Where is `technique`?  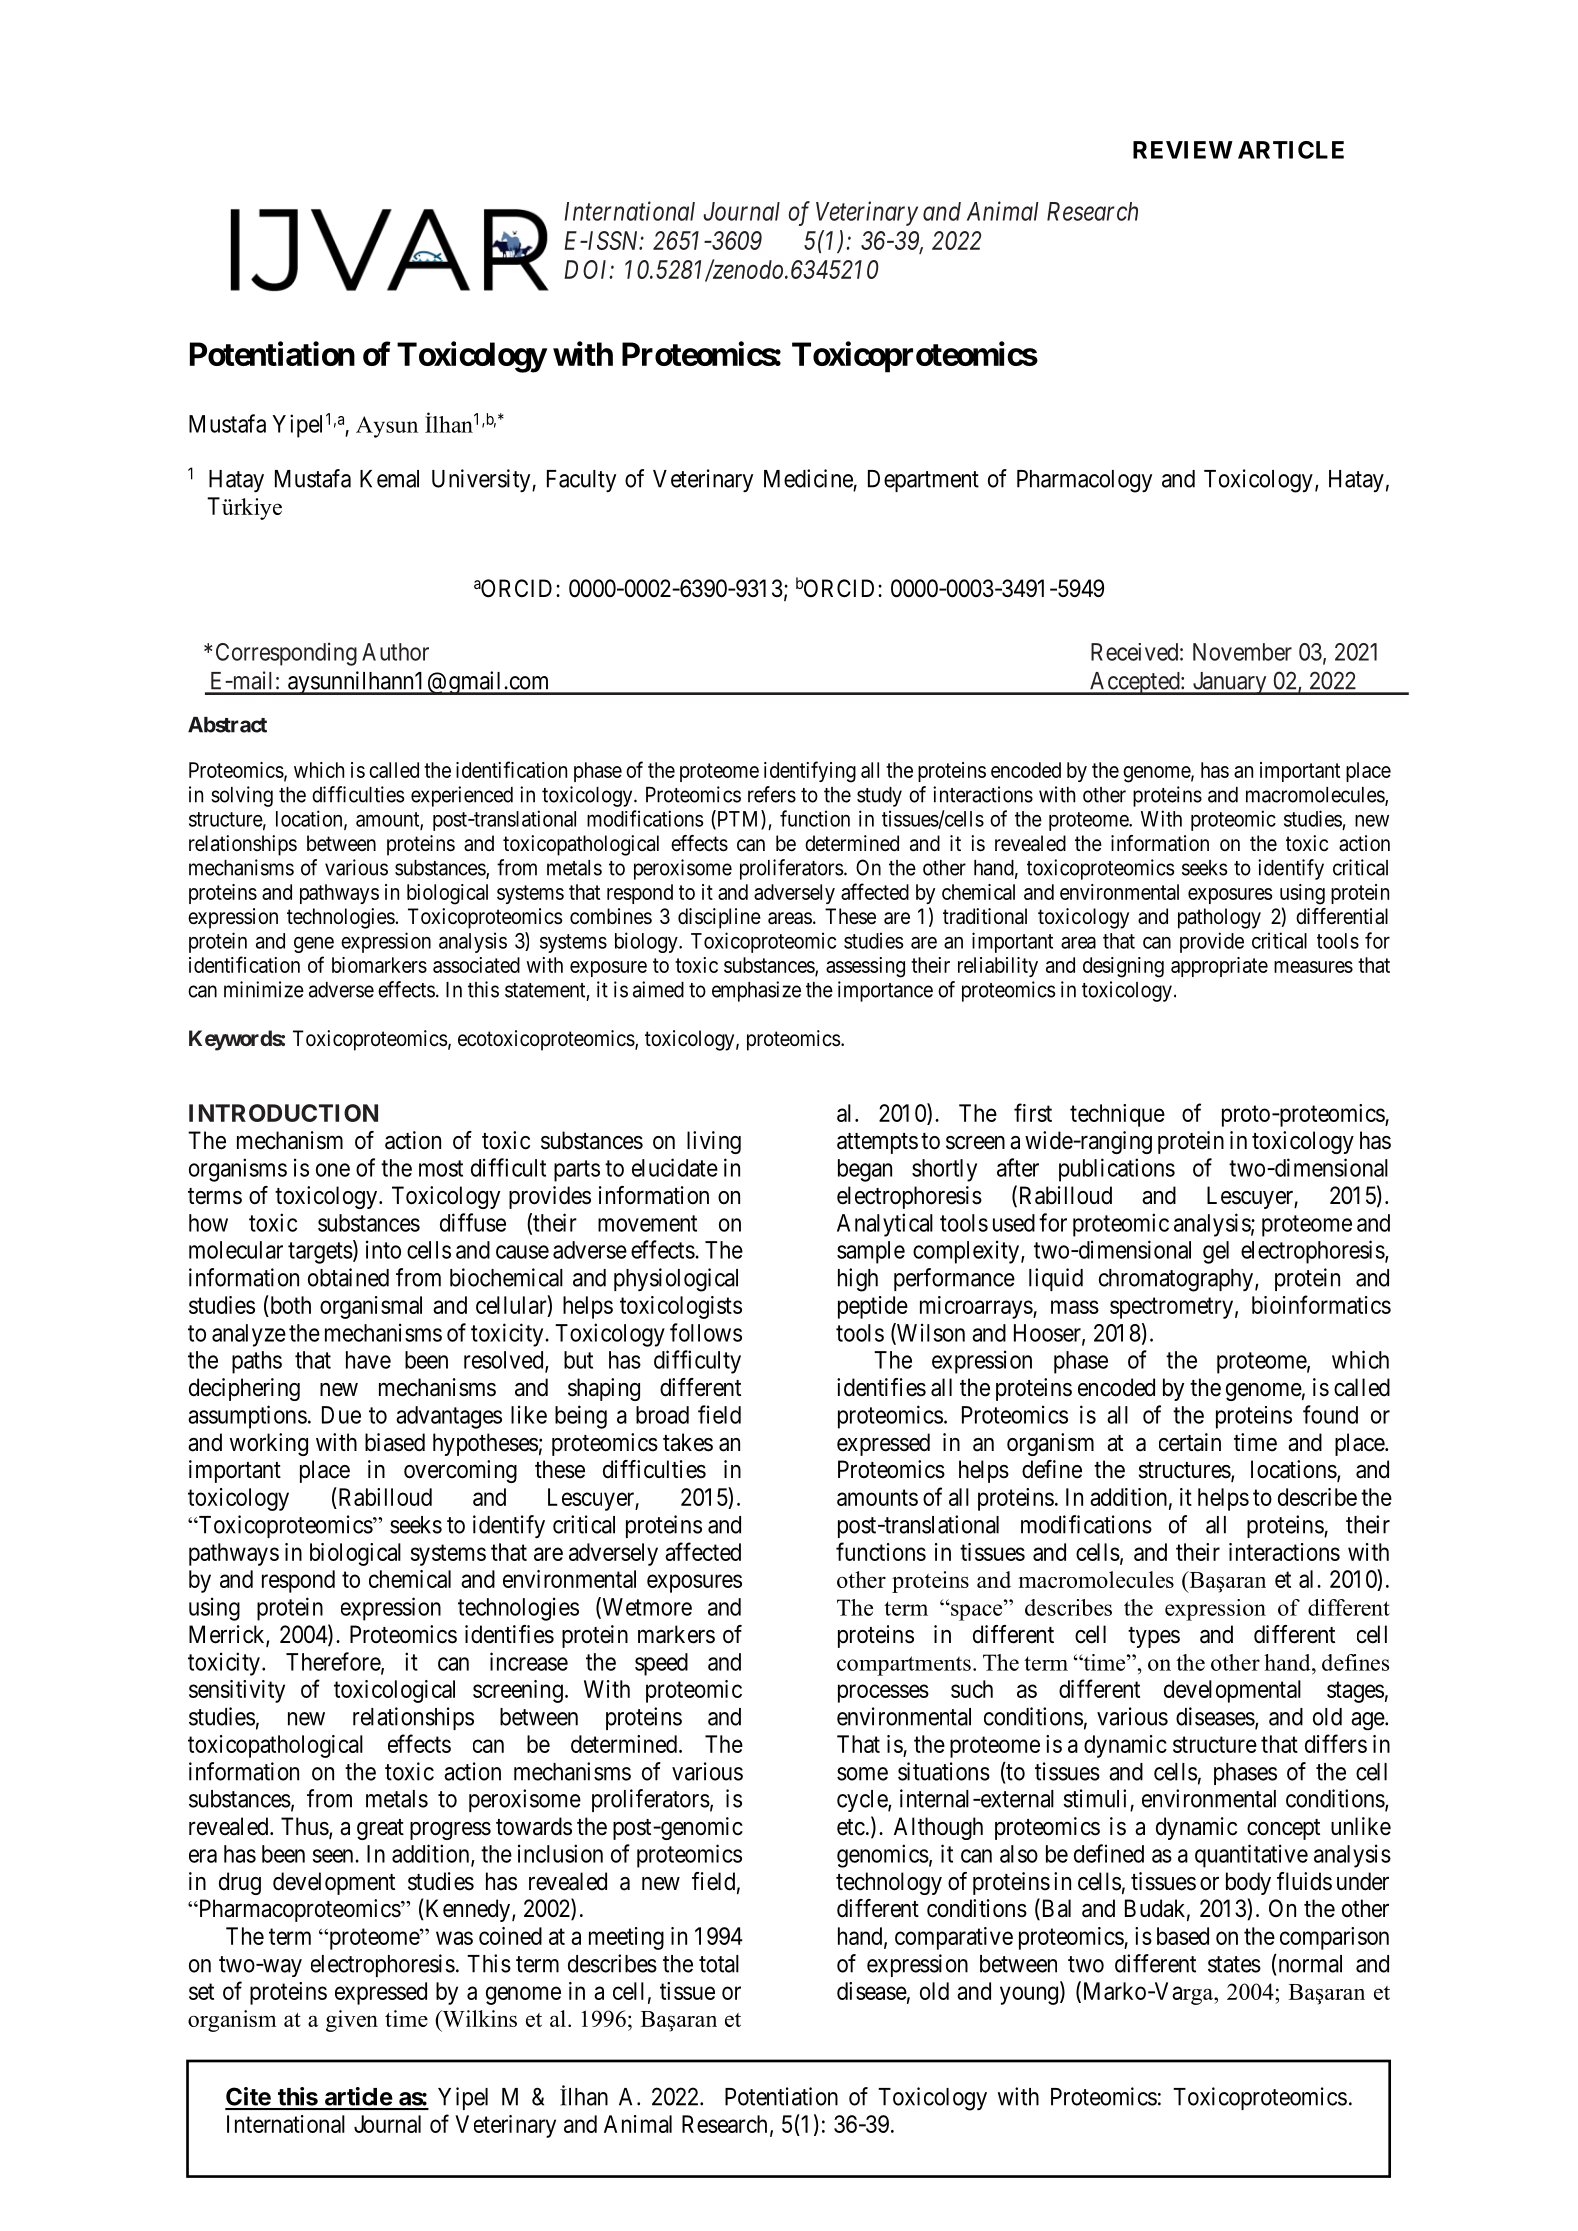 technique is located at coordinates (1117, 1115).
